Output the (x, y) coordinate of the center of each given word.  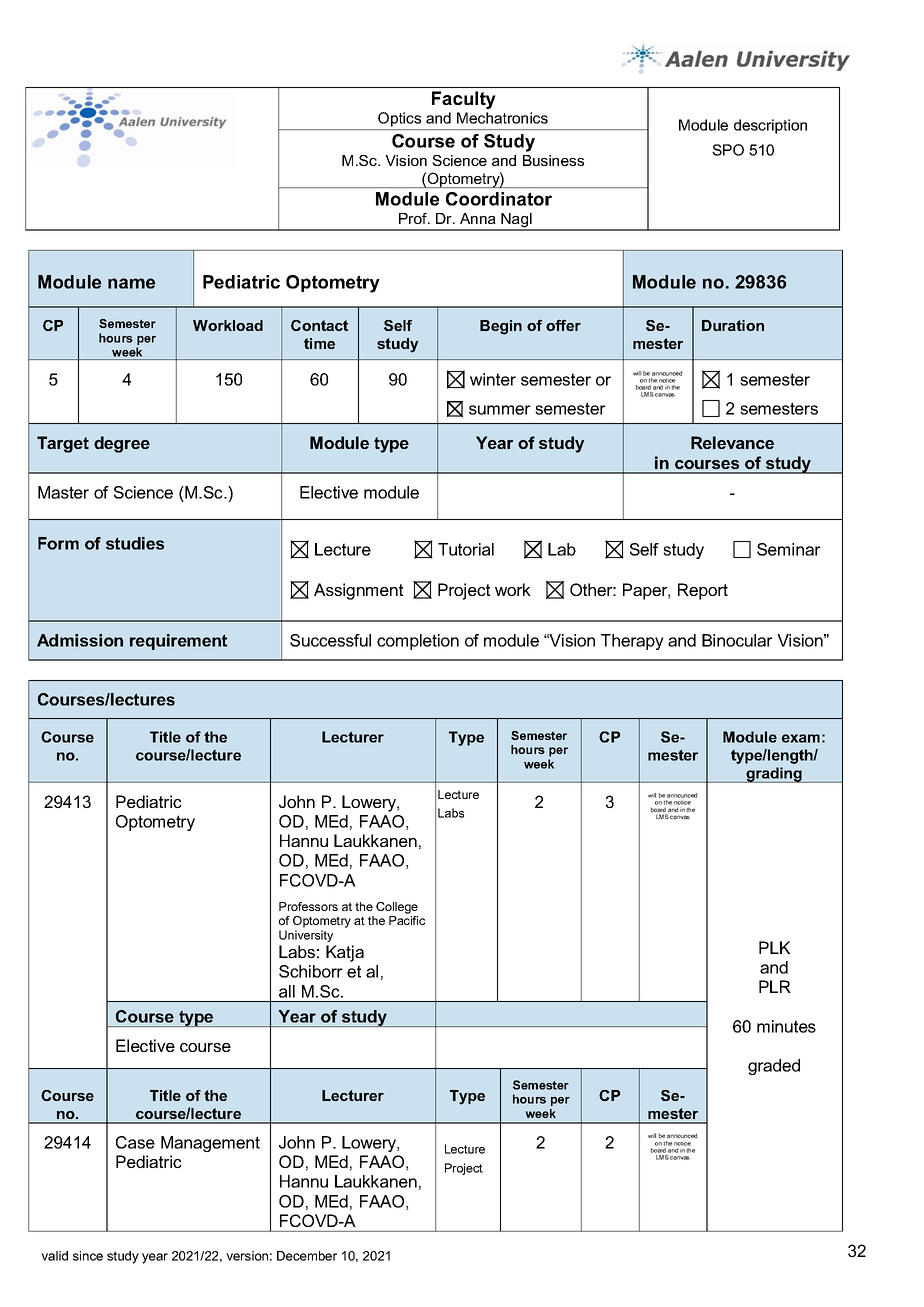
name (131, 283)
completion (418, 642)
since (88, 1256)
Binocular (737, 640)
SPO (728, 150)
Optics (399, 119)
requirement (178, 642)
